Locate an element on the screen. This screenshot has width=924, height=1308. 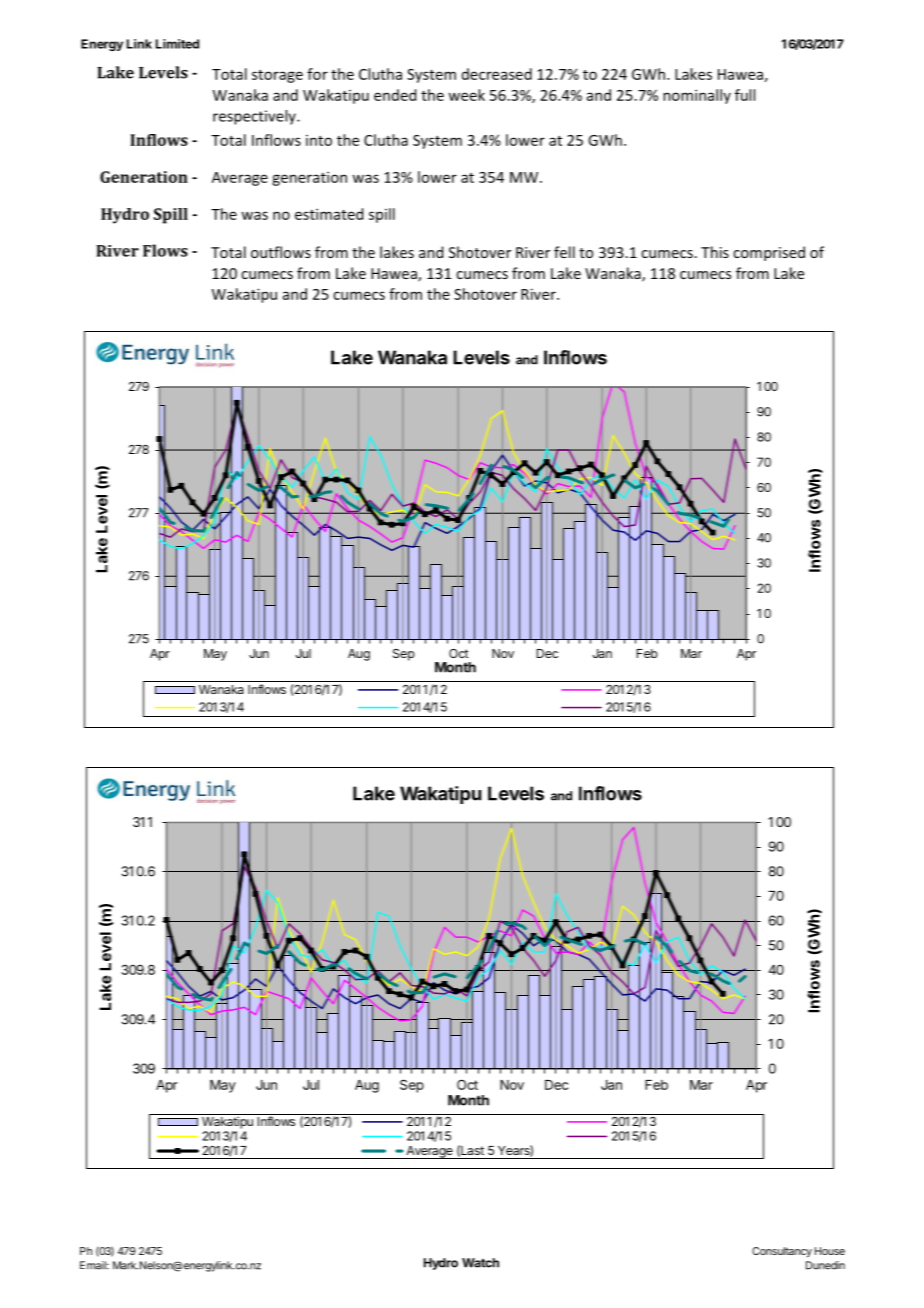
full is located at coordinates (745, 95).
